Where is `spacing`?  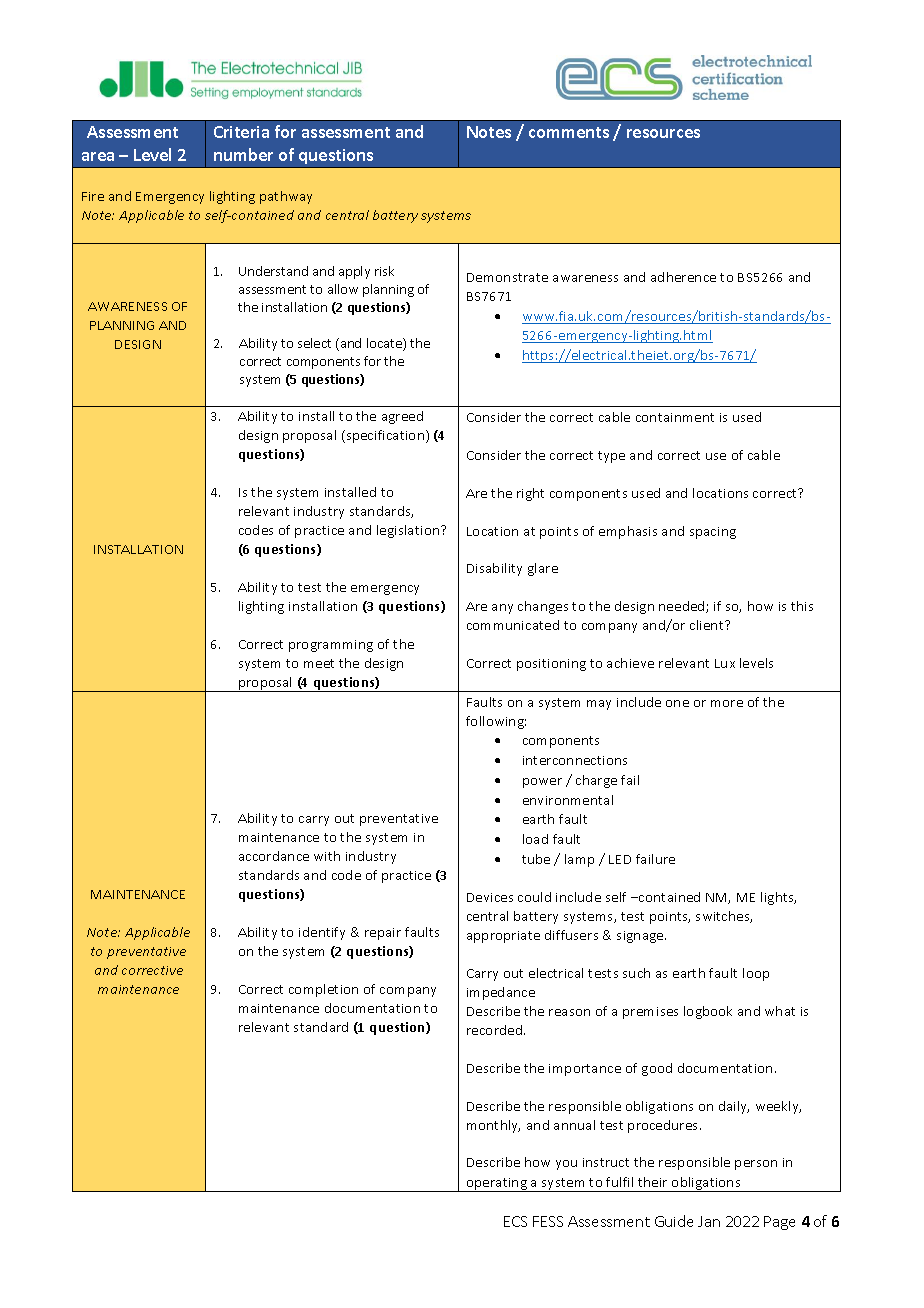
spacing is located at coordinates (713, 533).
